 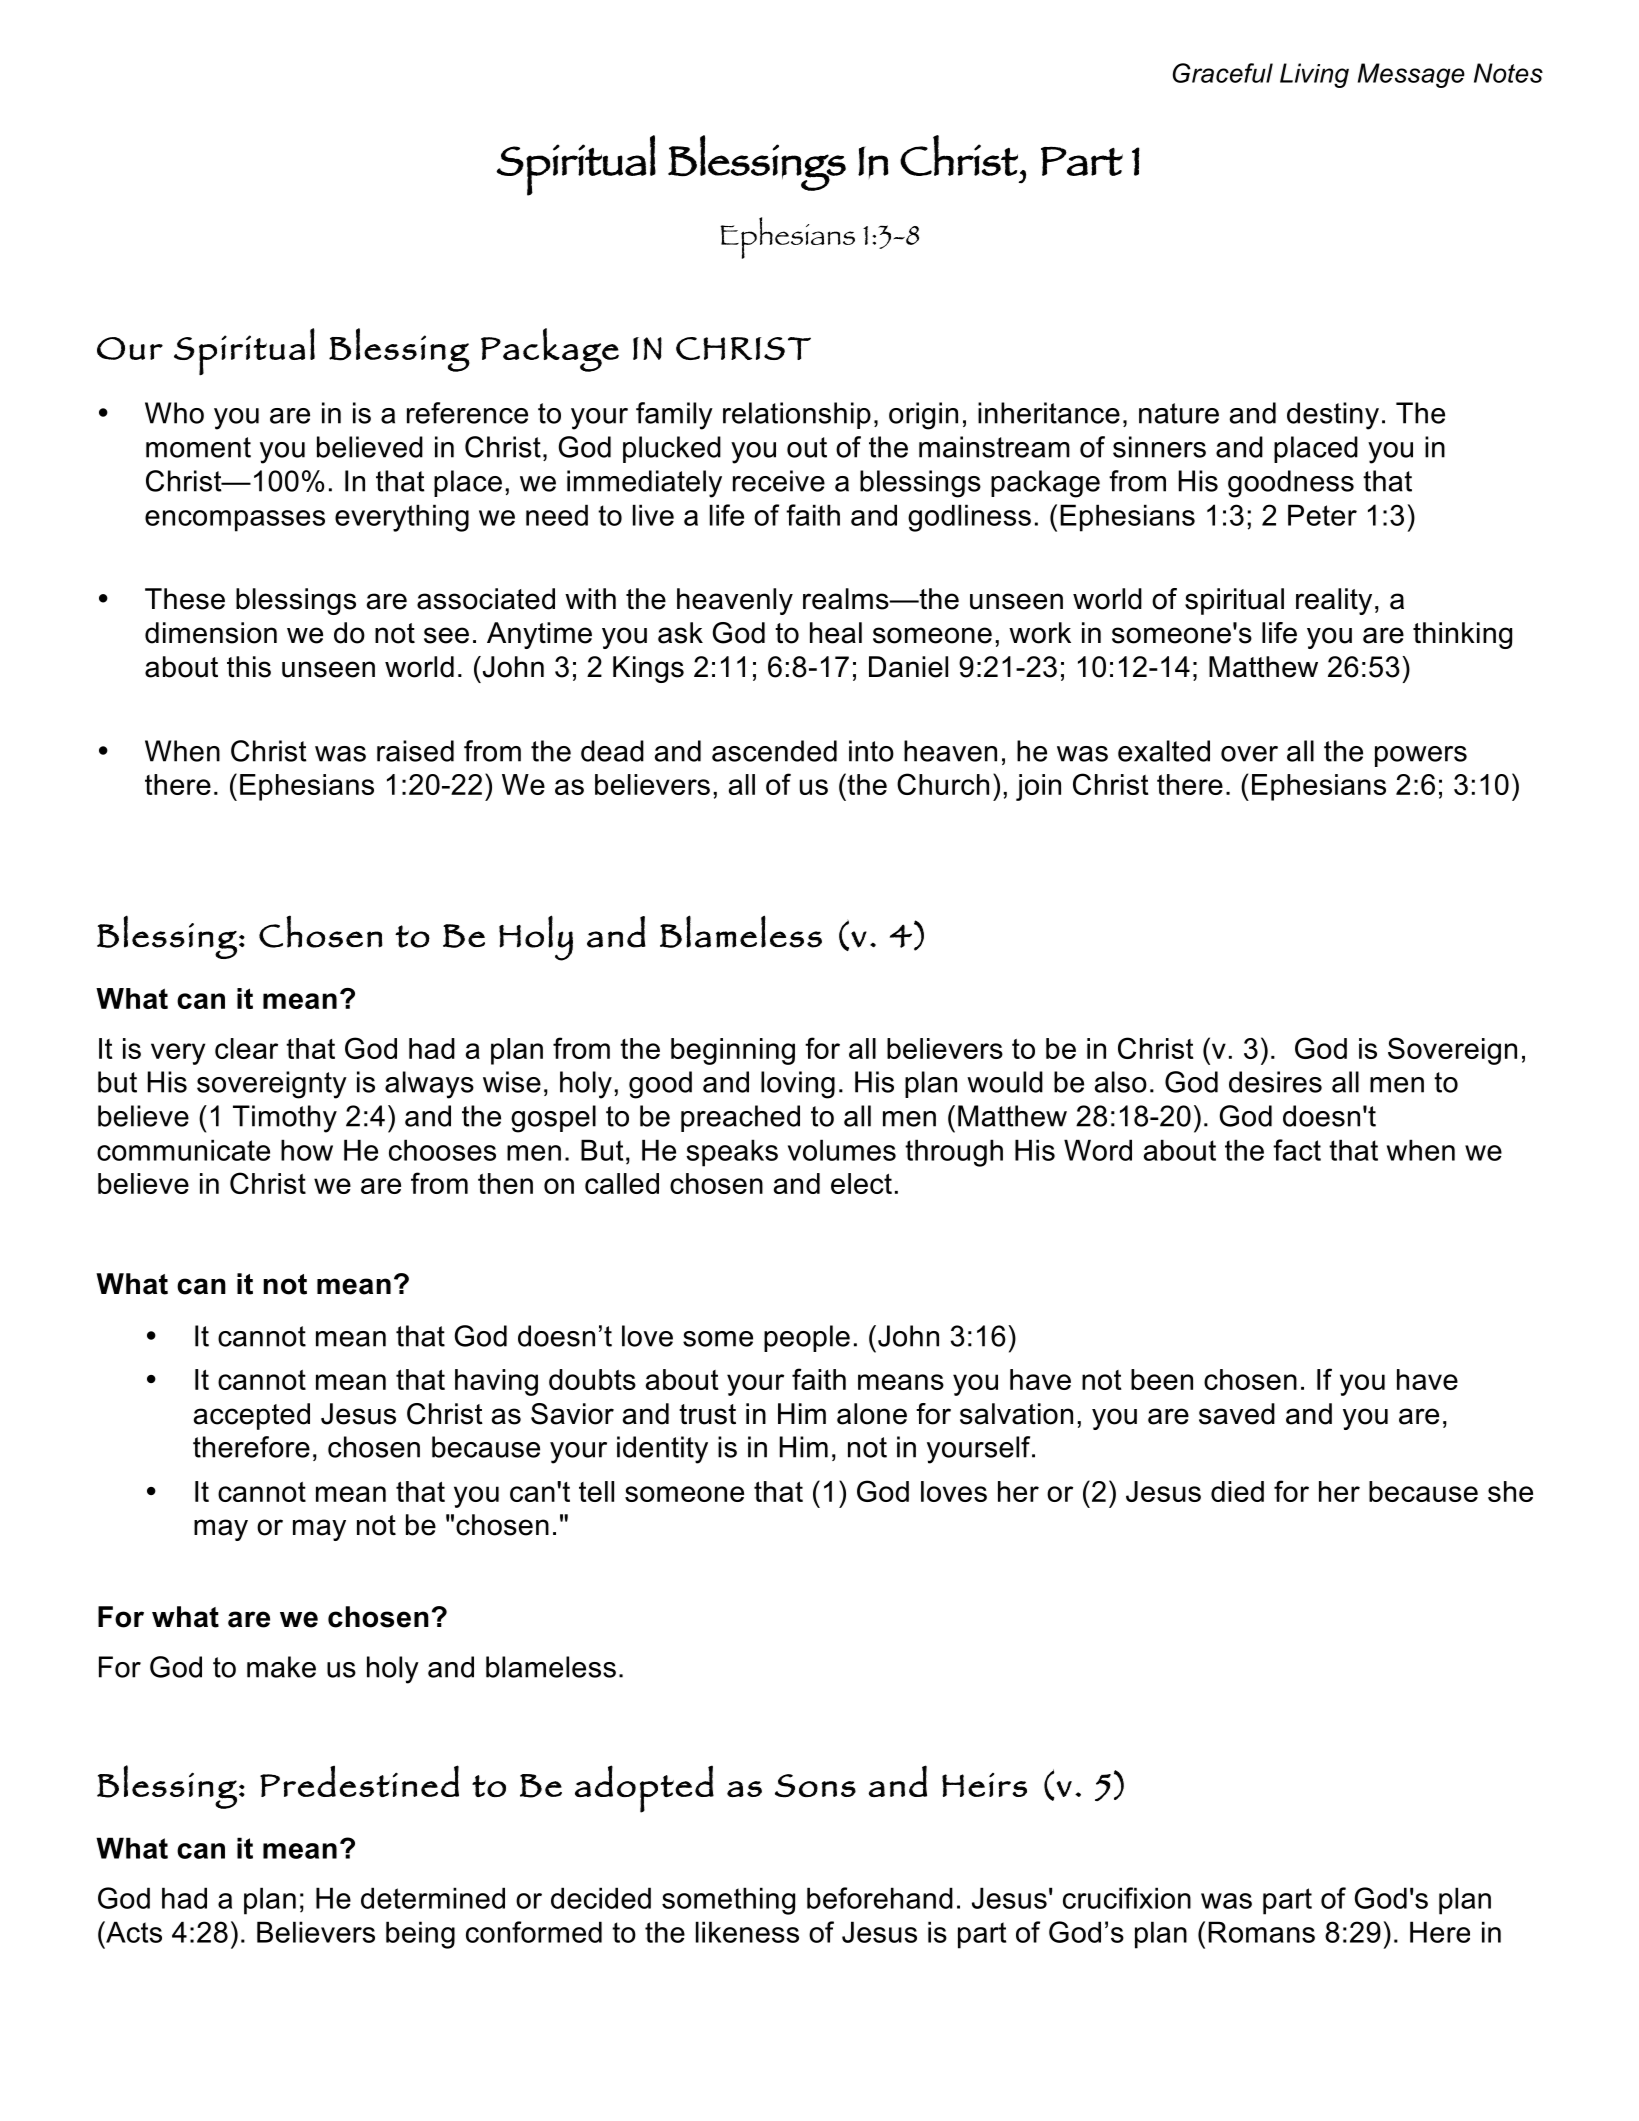 I want to click on Who, so click(x=174, y=413).
